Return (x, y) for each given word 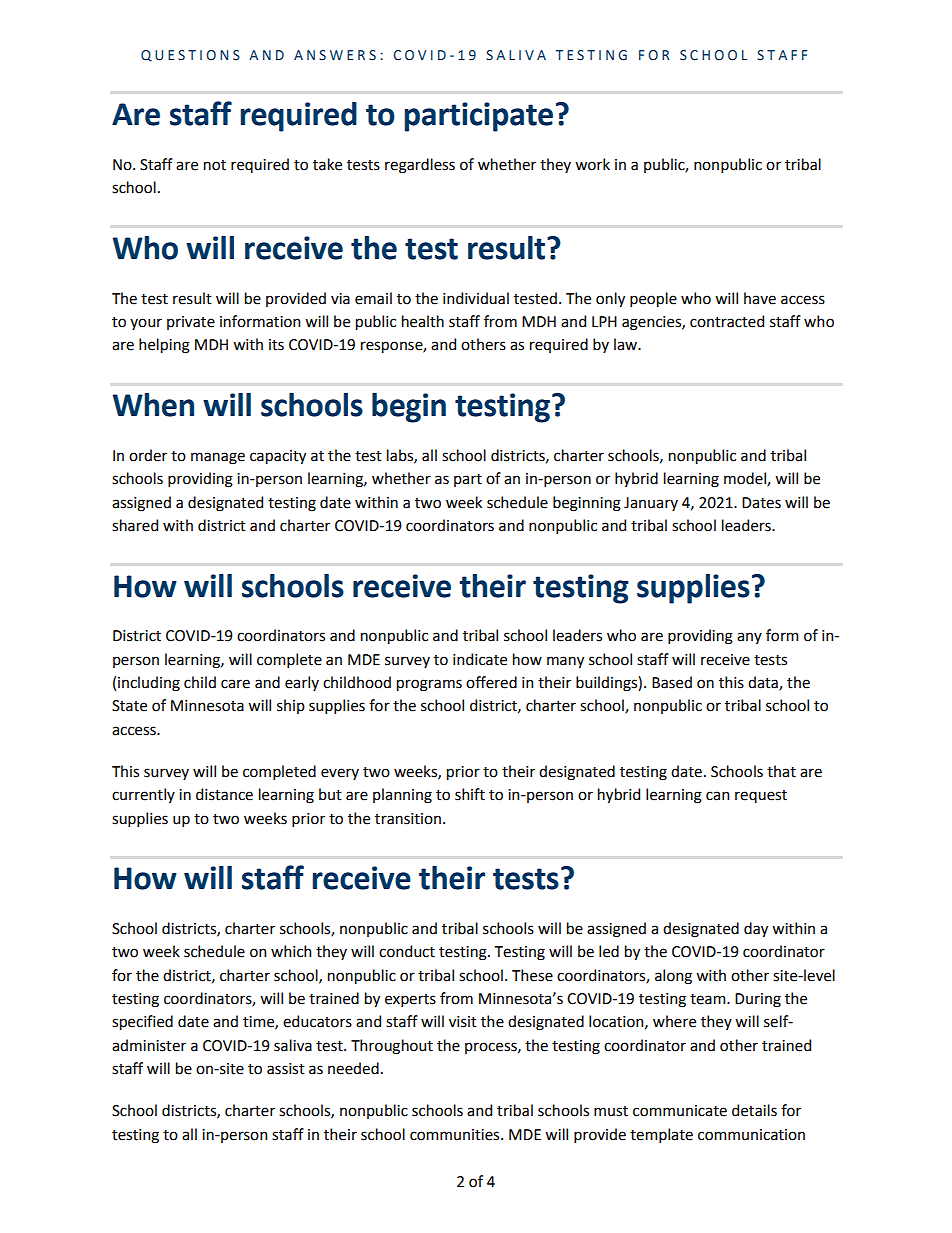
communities (456, 1135)
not (215, 165)
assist (286, 1069)
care (235, 684)
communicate (680, 1111)
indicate (480, 659)
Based (672, 682)
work (592, 164)
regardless (420, 166)
